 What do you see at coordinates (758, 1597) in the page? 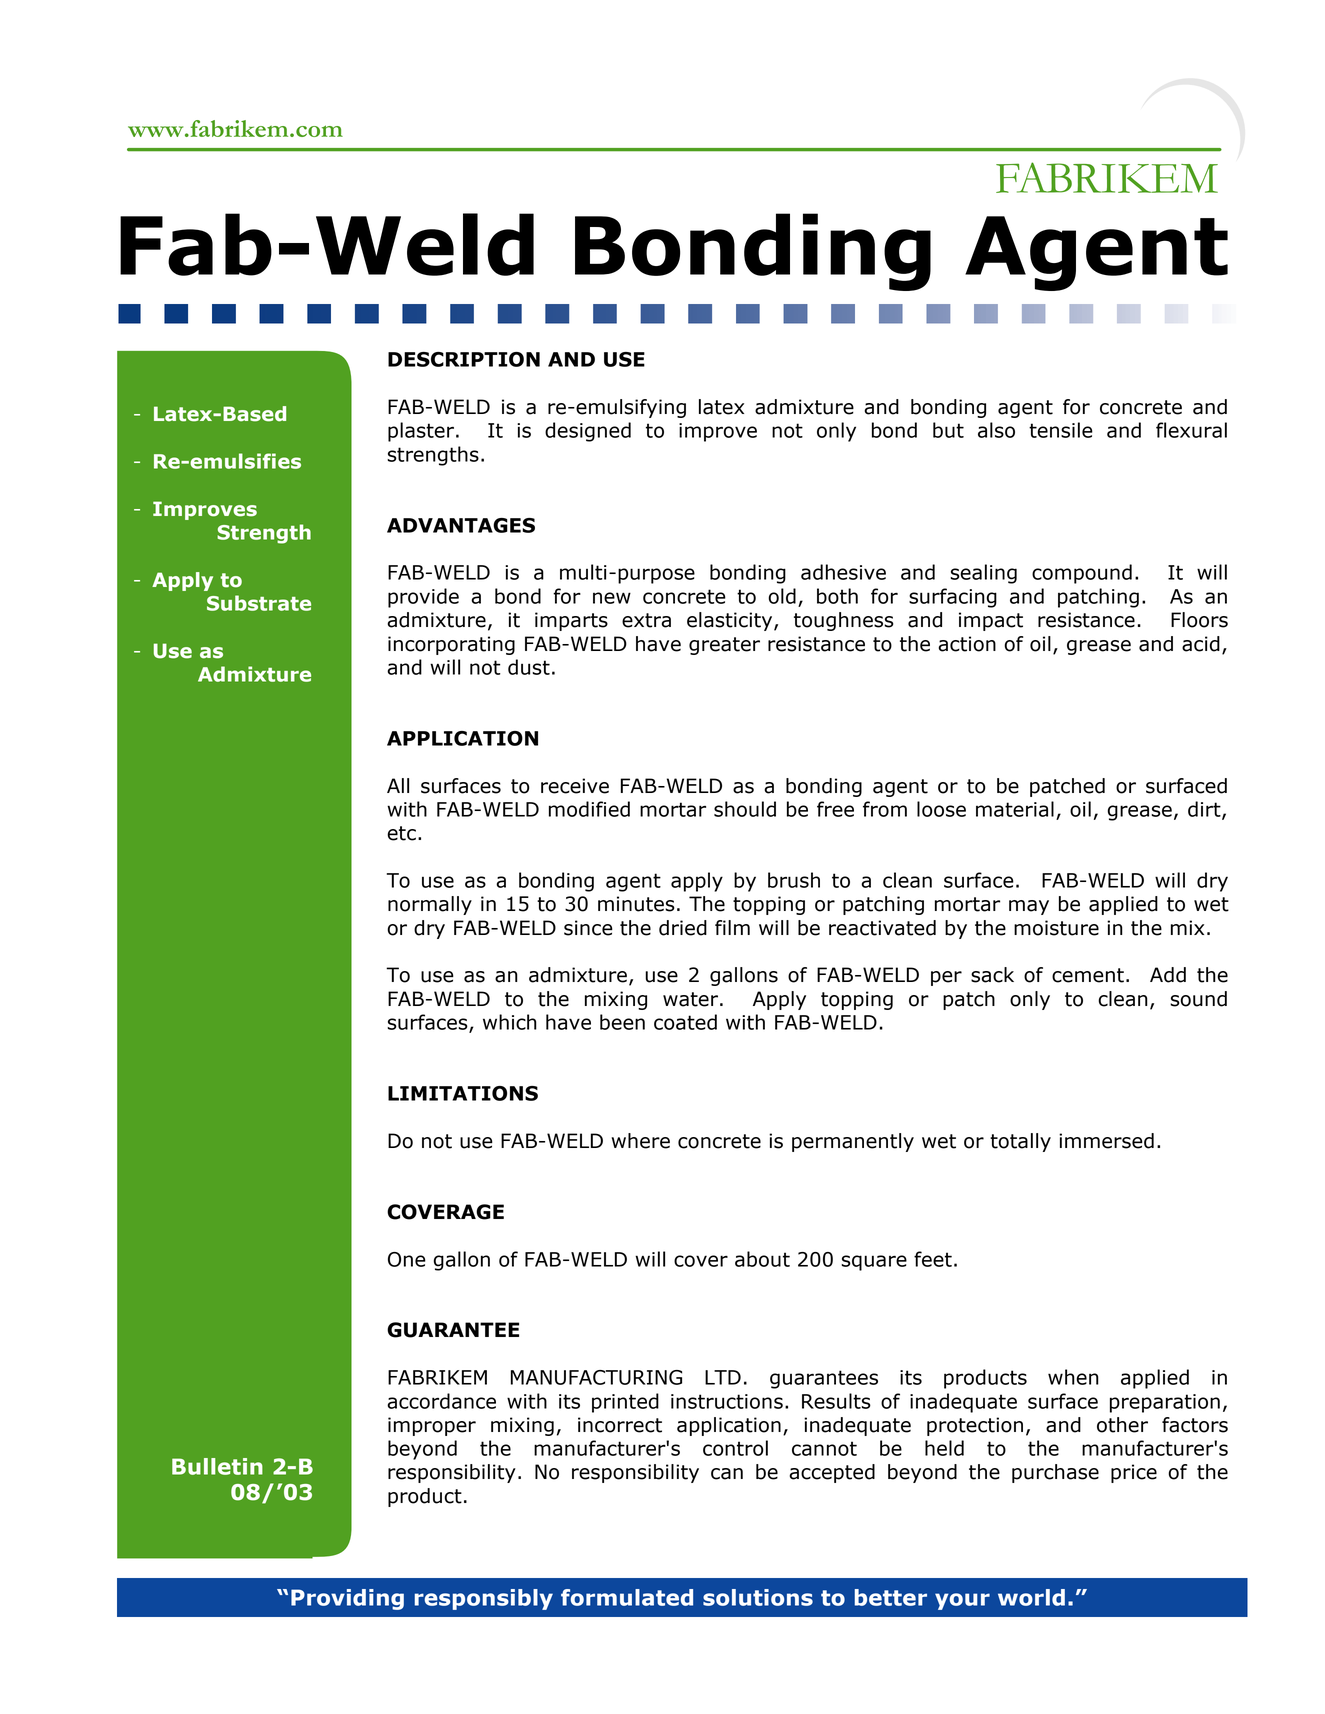
I see `solutions` at bounding box center [758, 1597].
